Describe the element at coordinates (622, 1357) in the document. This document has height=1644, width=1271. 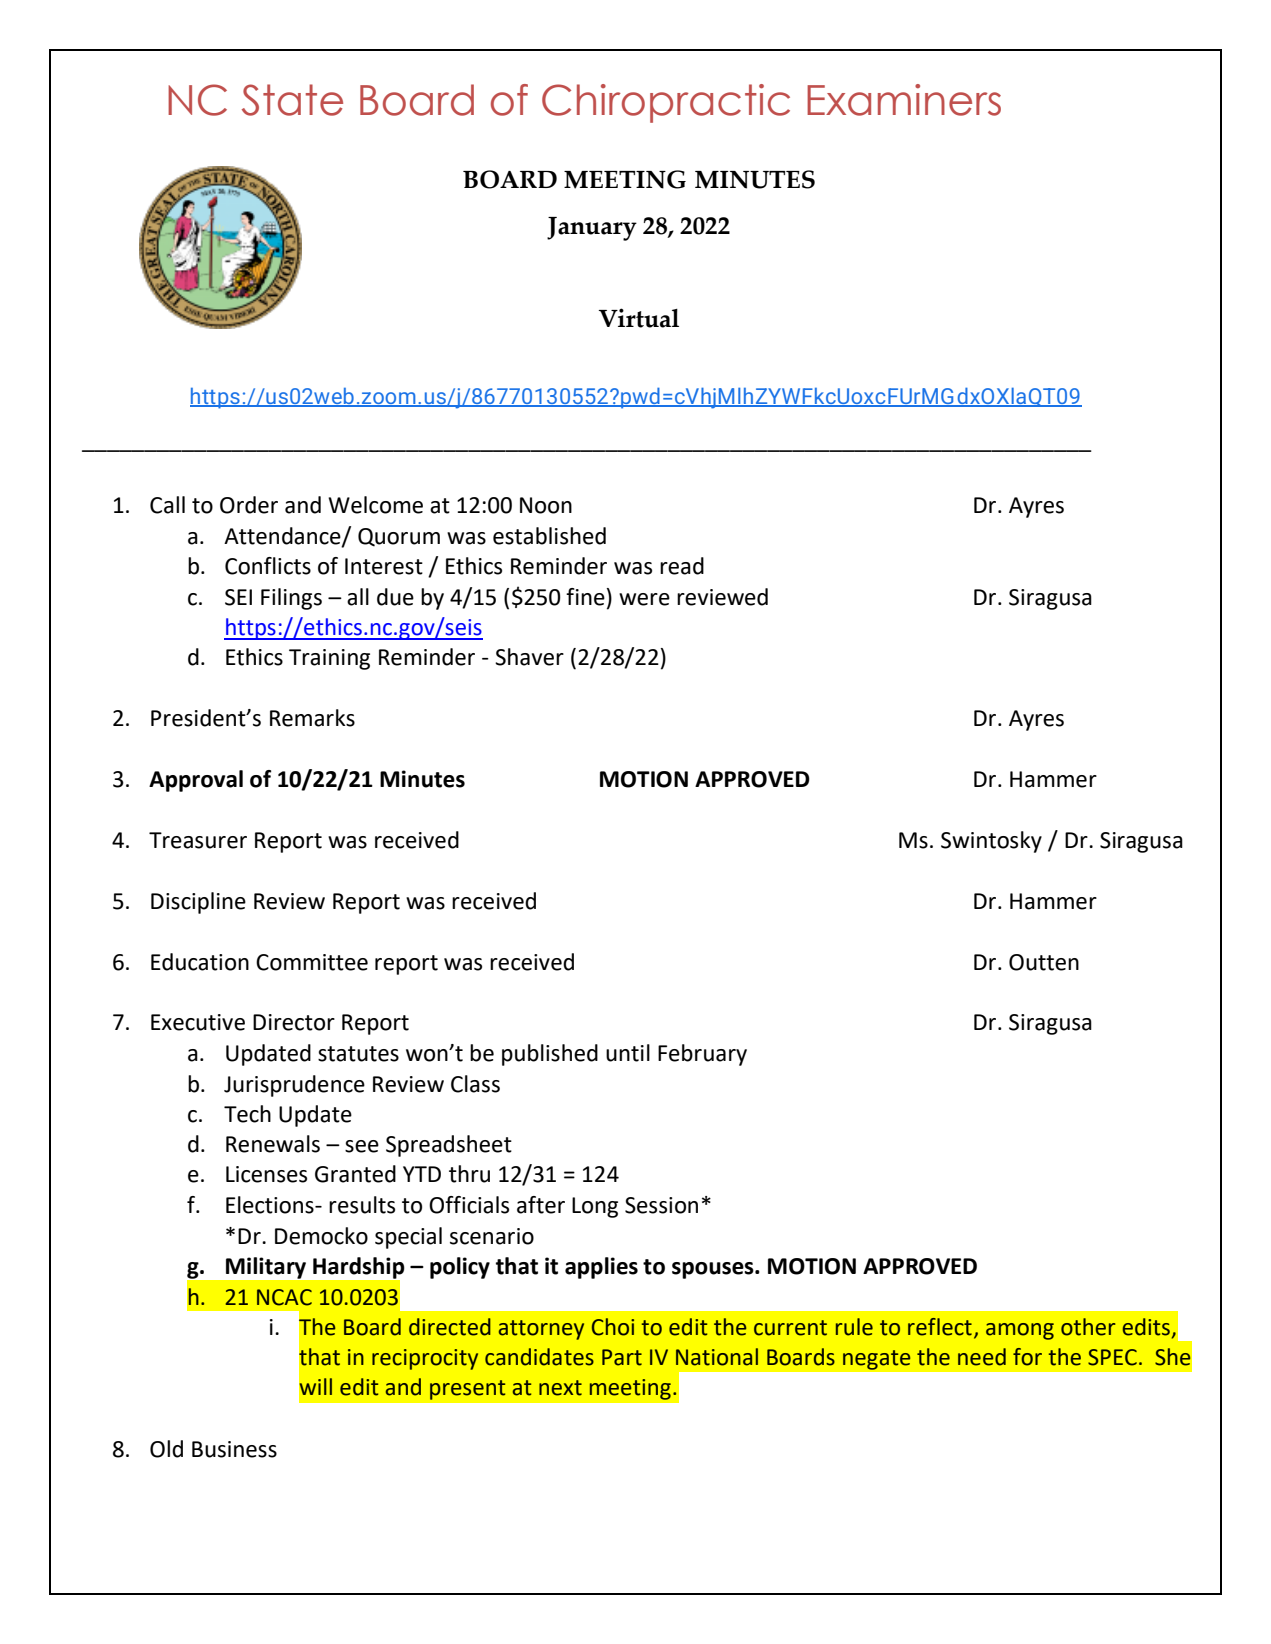
I see `Part` at that location.
